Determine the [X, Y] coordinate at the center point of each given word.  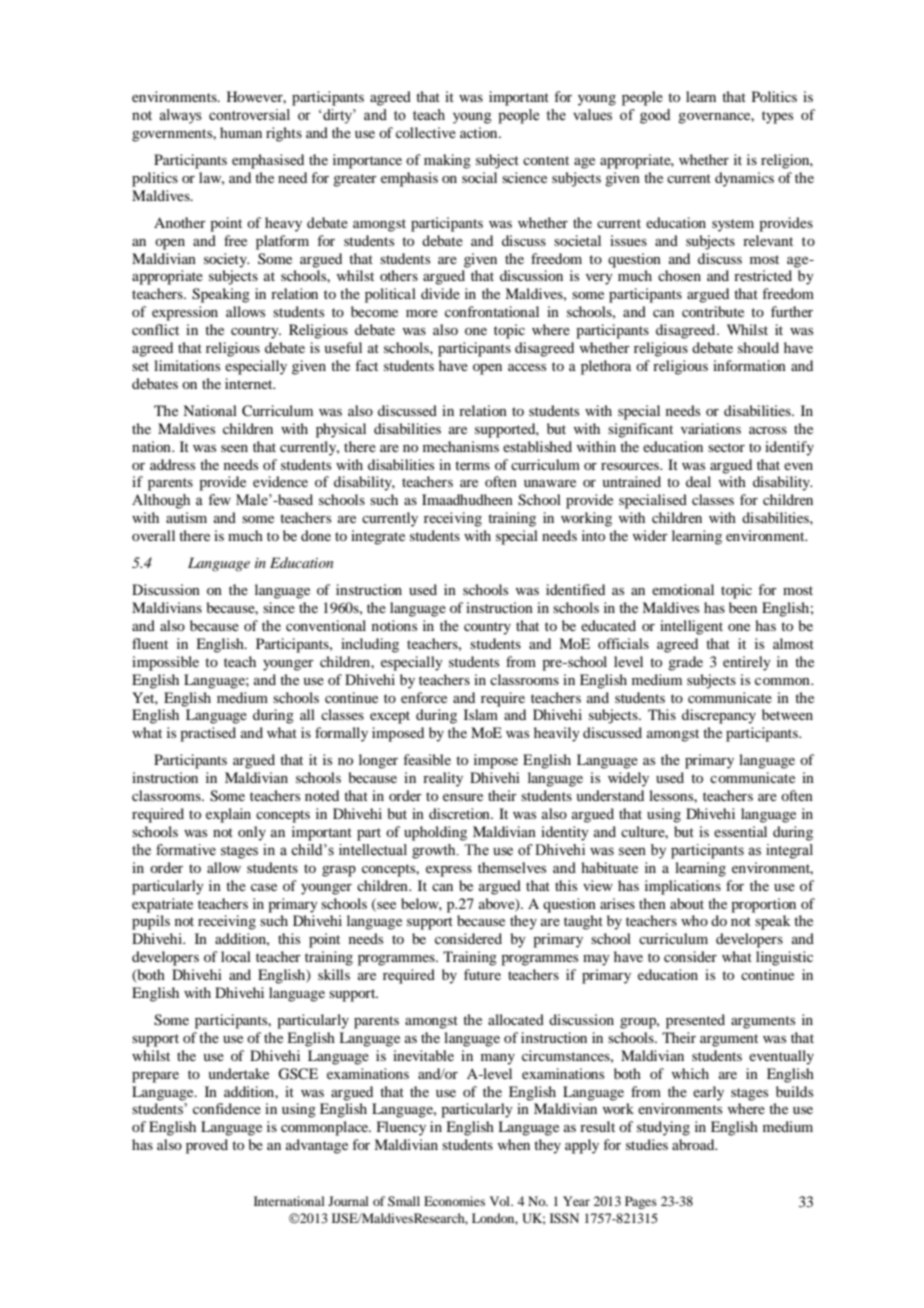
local [236, 956]
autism [186, 517]
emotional [683, 589]
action [480, 132]
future [482, 974]
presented [695, 1021]
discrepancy [719, 716]
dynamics [744, 179]
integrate [378, 537]
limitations [187, 365]
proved [207, 1146]
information [749, 365]
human [241, 132]
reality [443, 779]
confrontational [492, 311]
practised [208, 734]
